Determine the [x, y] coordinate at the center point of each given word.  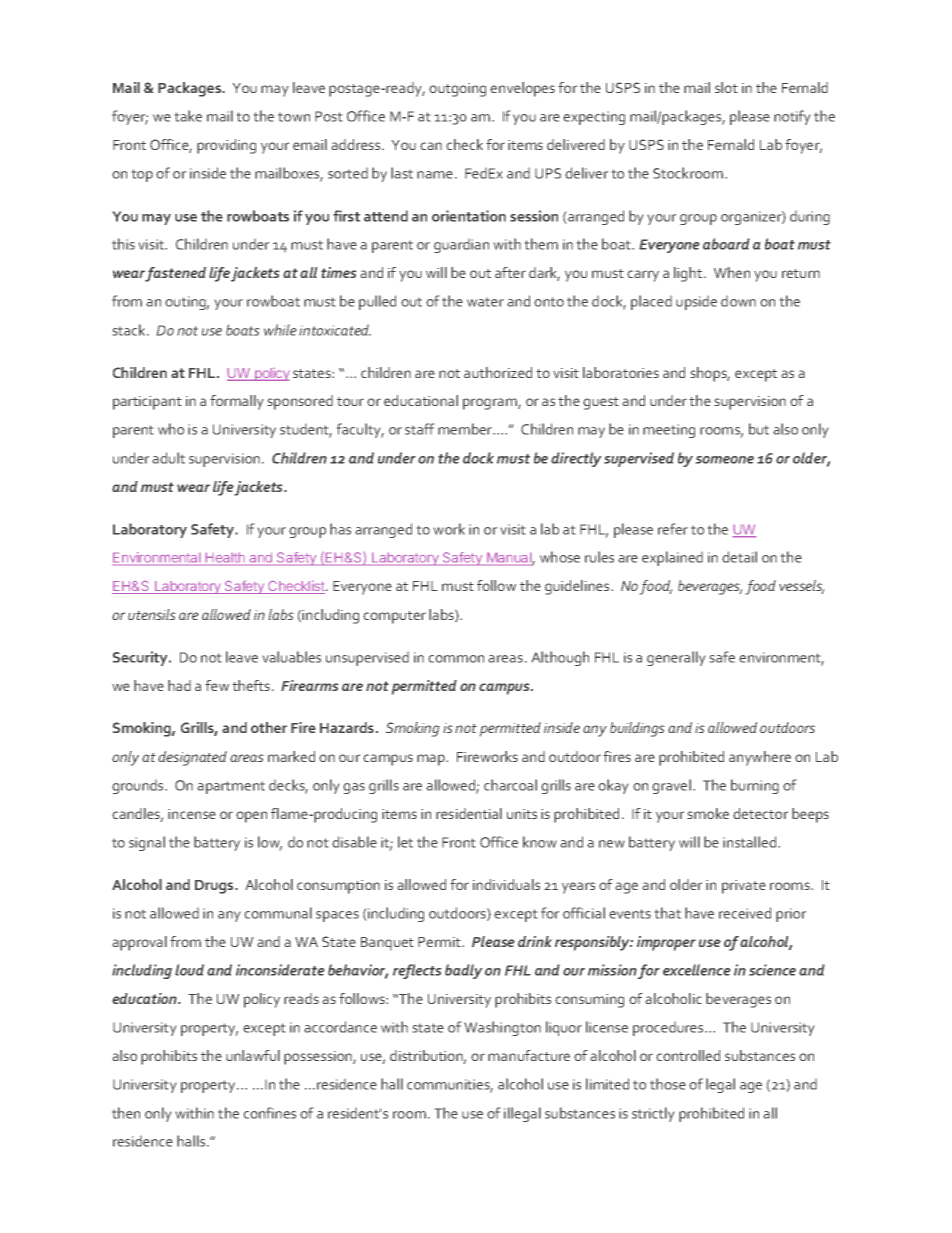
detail [739, 557]
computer [394, 617]
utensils [152, 614]
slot [726, 87]
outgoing [457, 90]
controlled [688, 1055]
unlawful [253, 1055]
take [188, 116]
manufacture [529, 1055]
